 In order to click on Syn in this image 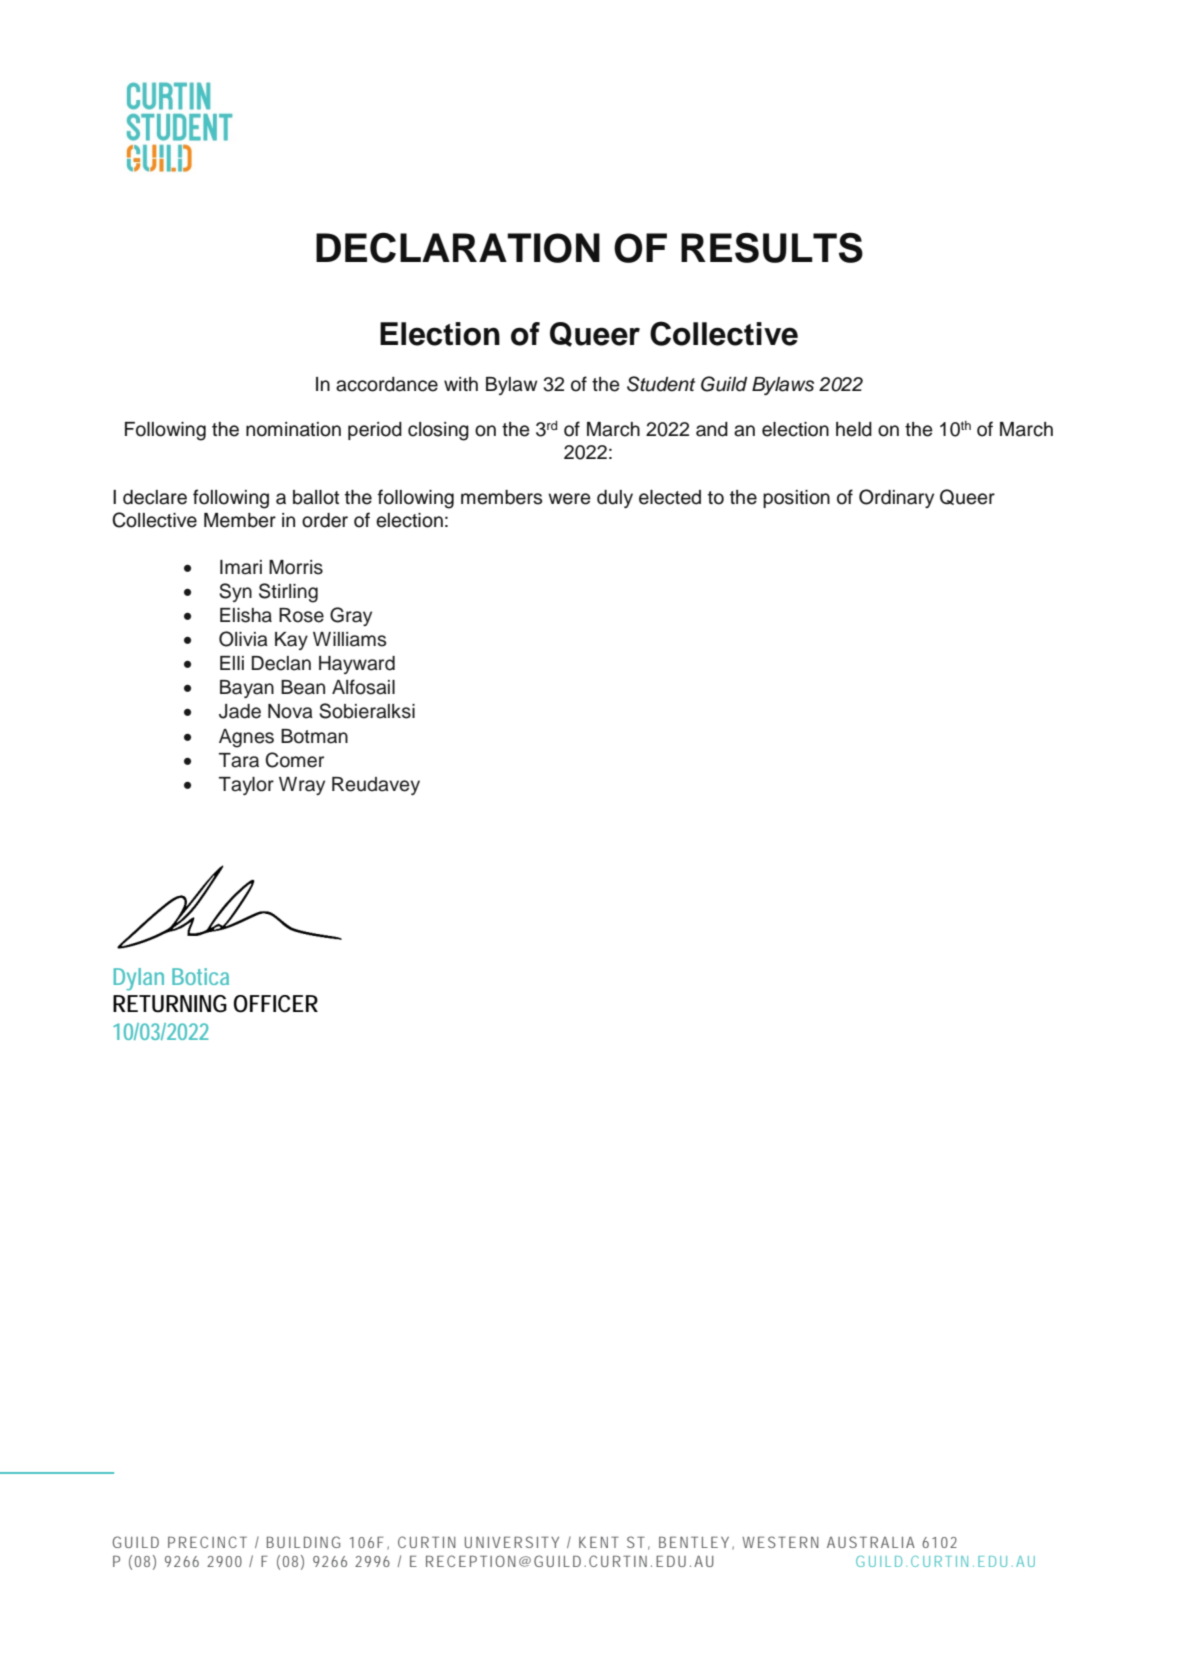, I will do `click(235, 592)`.
